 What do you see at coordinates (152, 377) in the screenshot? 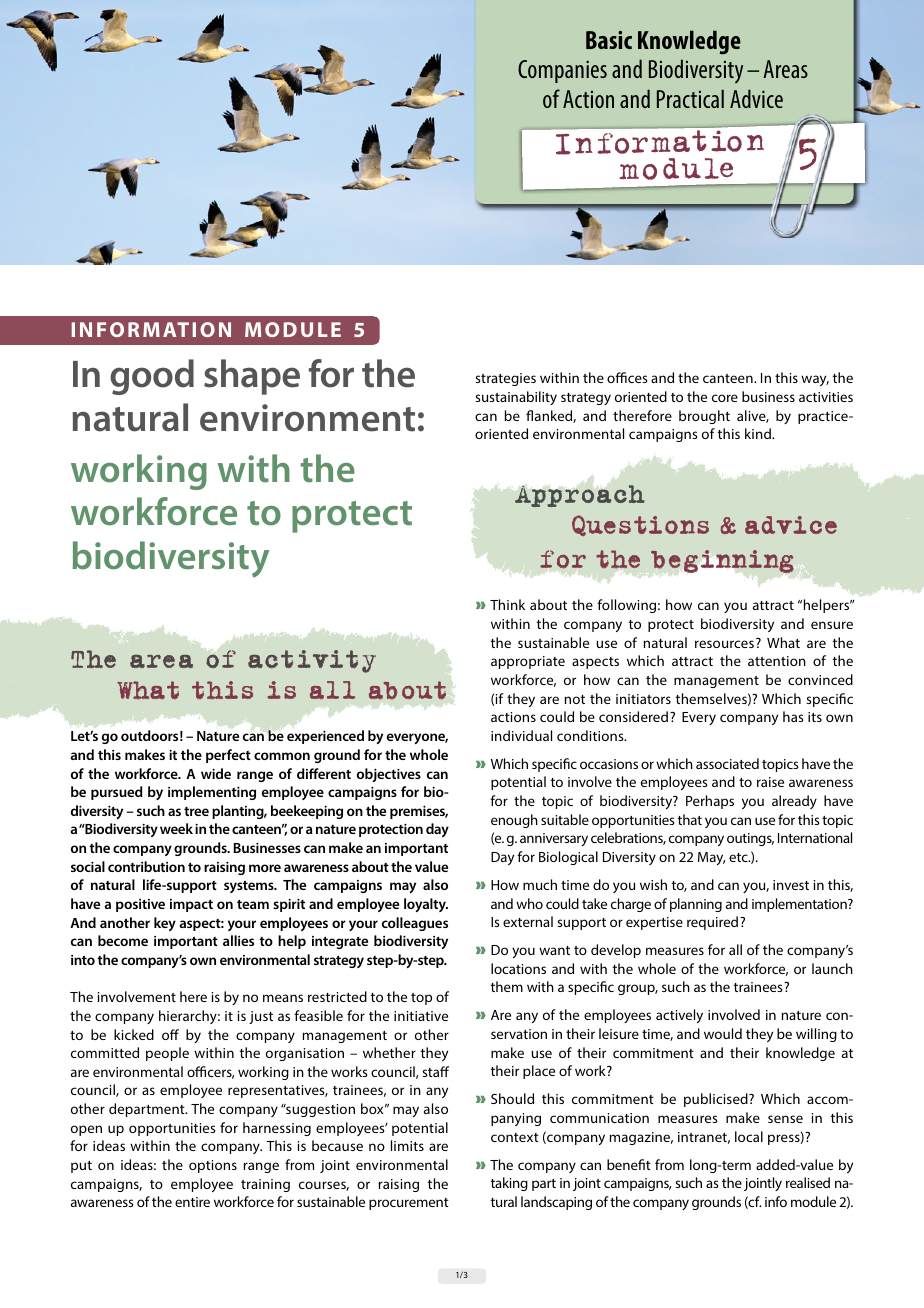
I see `good` at bounding box center [152, 377].
